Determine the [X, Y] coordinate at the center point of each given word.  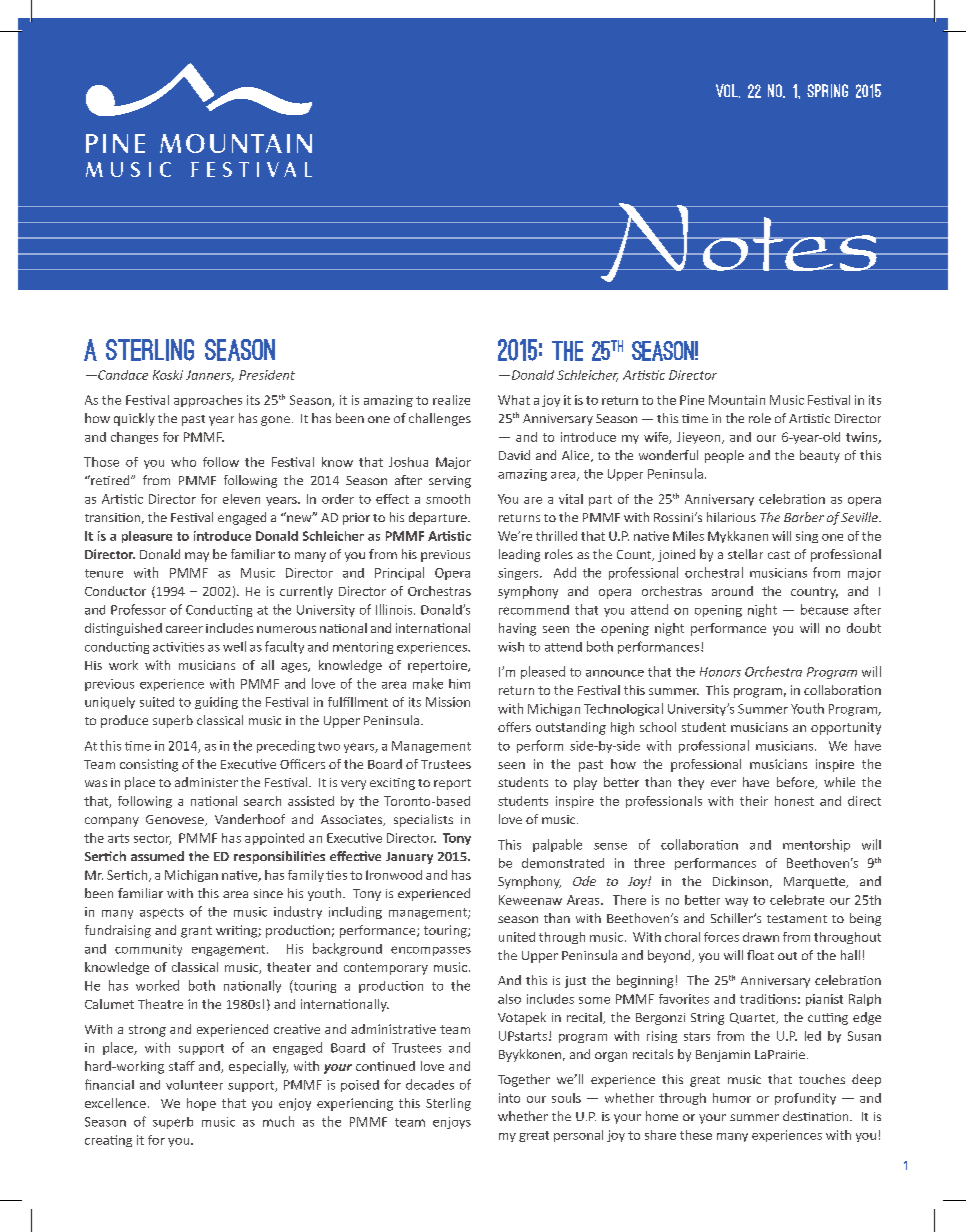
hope [201, 1104]
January [409, 858]
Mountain [737, 400]
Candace [122, 375]
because [824, 609]
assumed [157, 856]
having [517, 629]
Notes [739, 242]
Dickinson [740, 881]
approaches [208, 401]
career [184, 629]
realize [451, 400]
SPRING [827, 91]
